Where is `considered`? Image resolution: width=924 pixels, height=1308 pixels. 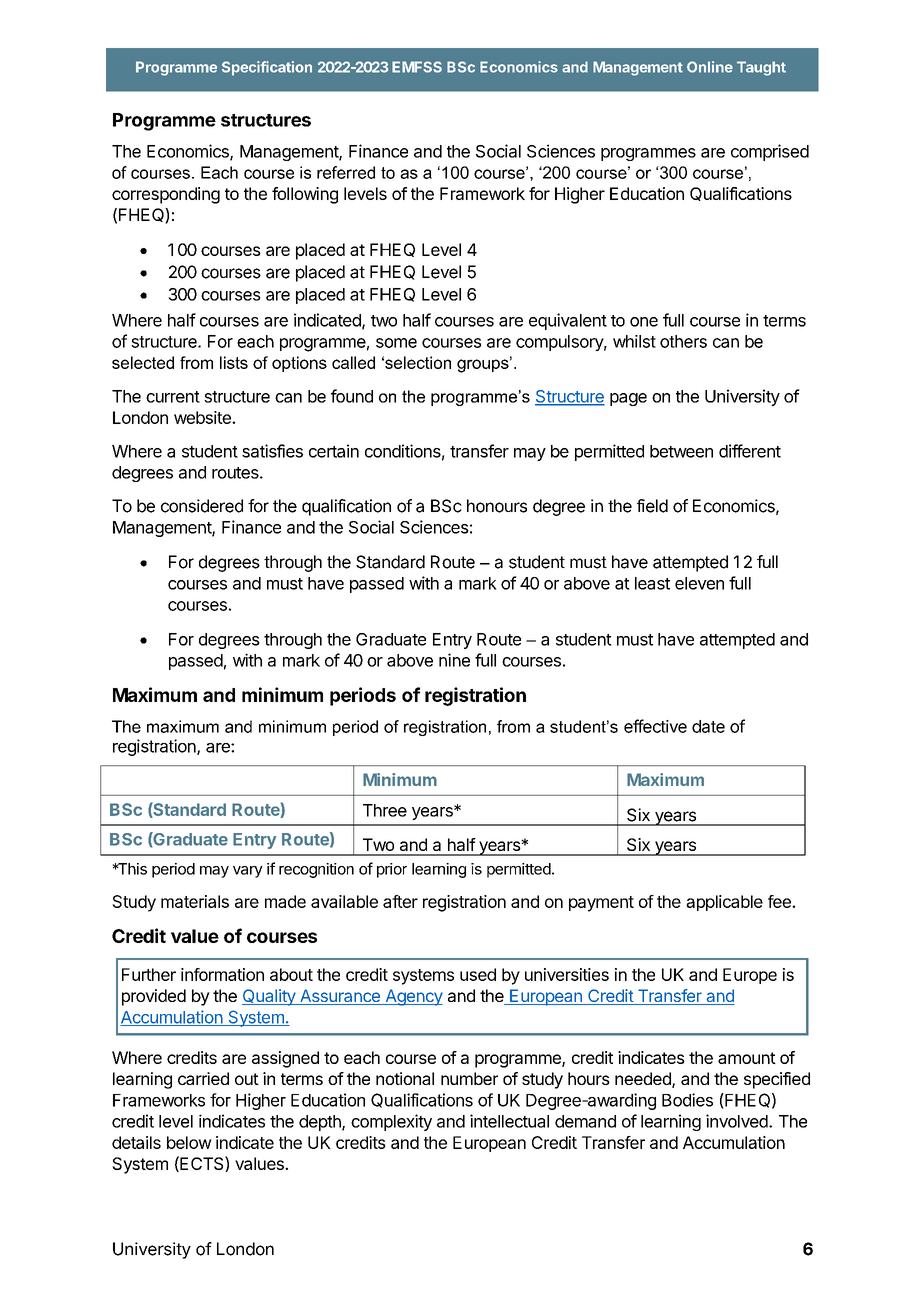 considered is located at coordinates (202, 506).
